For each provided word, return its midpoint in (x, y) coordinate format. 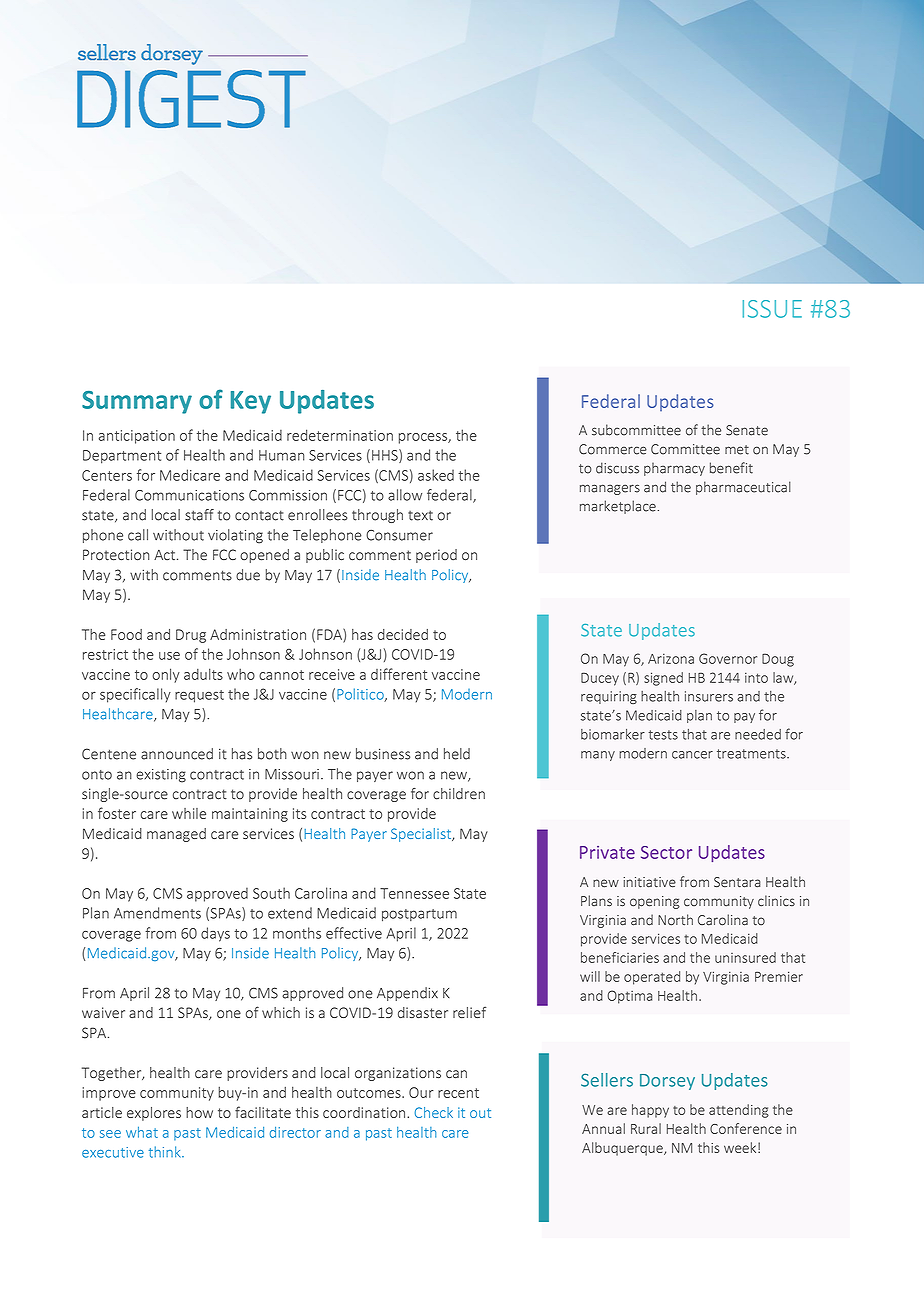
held (457, 754)
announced (177, 754)
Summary (137, 402)
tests (663, 735)
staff (199, 515)
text (420, 515)
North (675, 920)
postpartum (419, 915)
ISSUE (772, 309)
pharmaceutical (743, 488)
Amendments (157, 913)
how (199, 1112)
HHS (386, 456)
